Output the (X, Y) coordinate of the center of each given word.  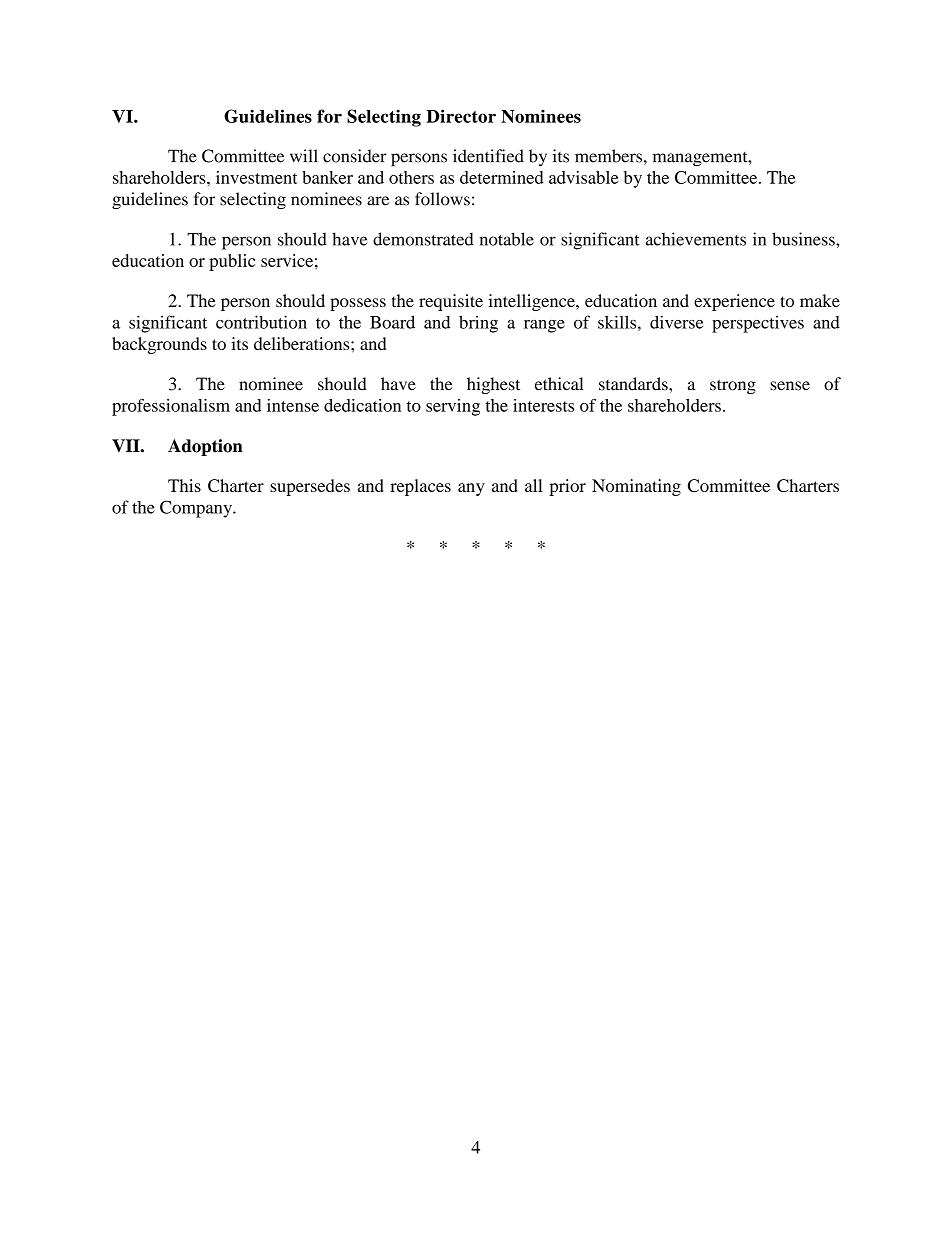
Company (197, 509)
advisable (583, 177)
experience (734, 302)
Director (461, 116)
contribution (261, 322)
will (304, 155)
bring (478, 324)
